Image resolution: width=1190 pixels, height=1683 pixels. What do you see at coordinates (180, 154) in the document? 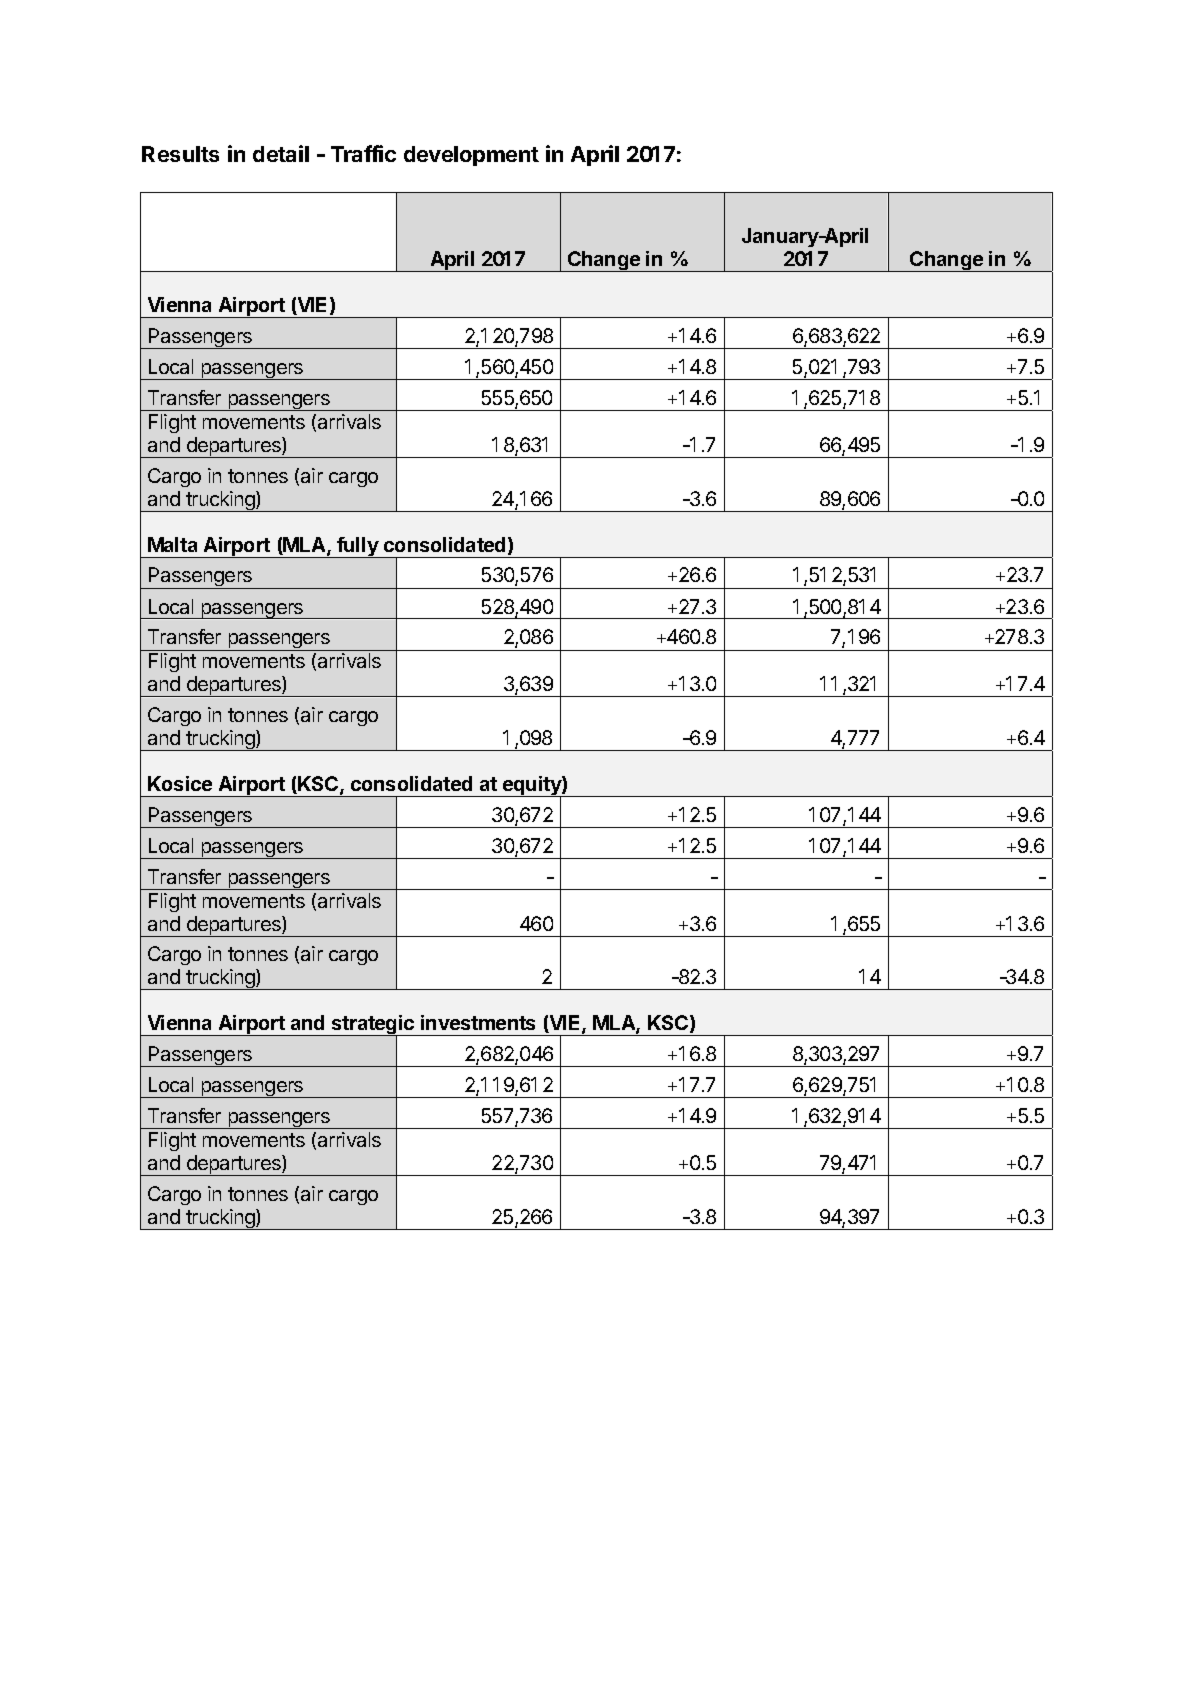
I see `Results` at bounding box center [180, 154].
